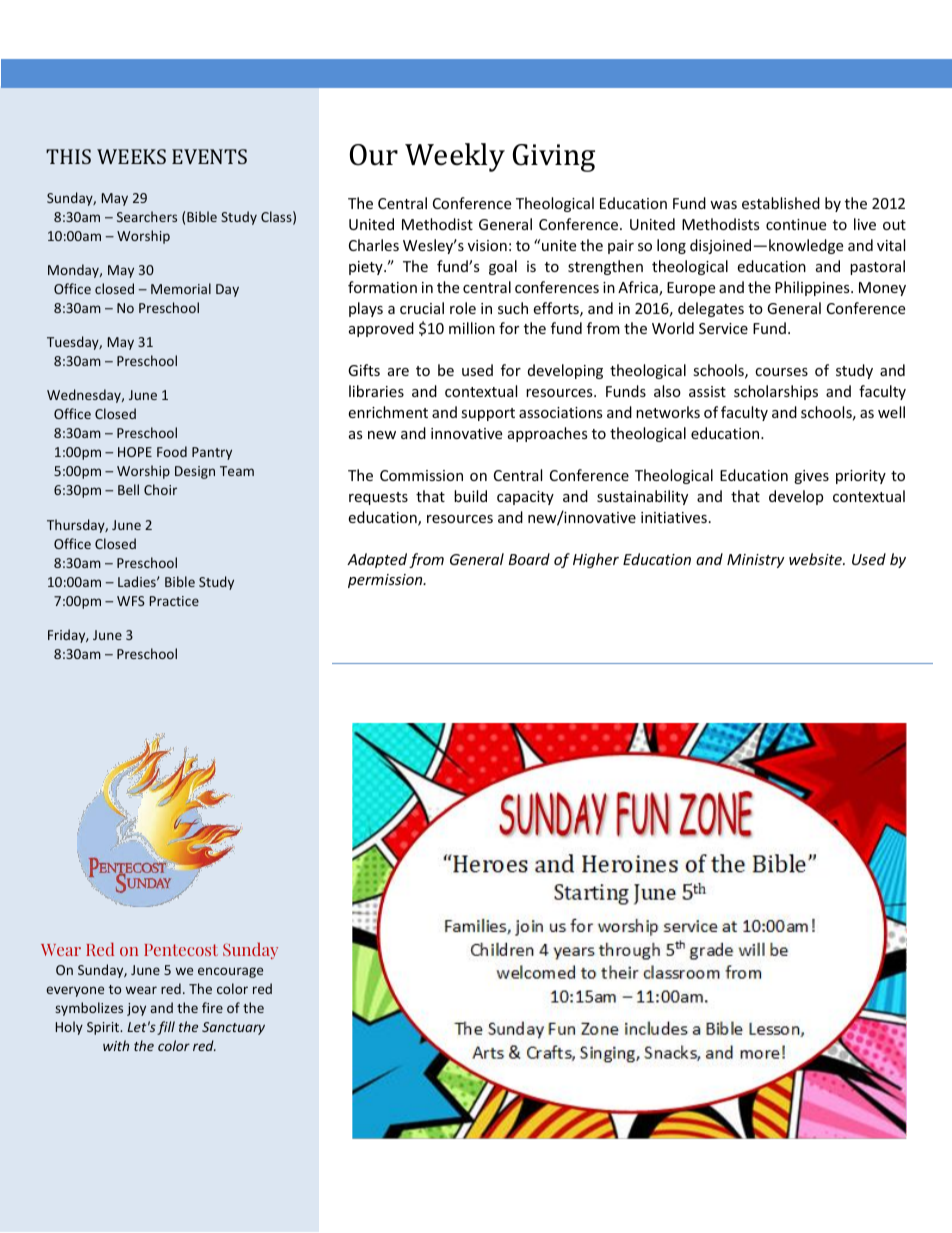  Describe the element at coordinates (455, 157) in the screenshot. I see `Weekly` at that location.
